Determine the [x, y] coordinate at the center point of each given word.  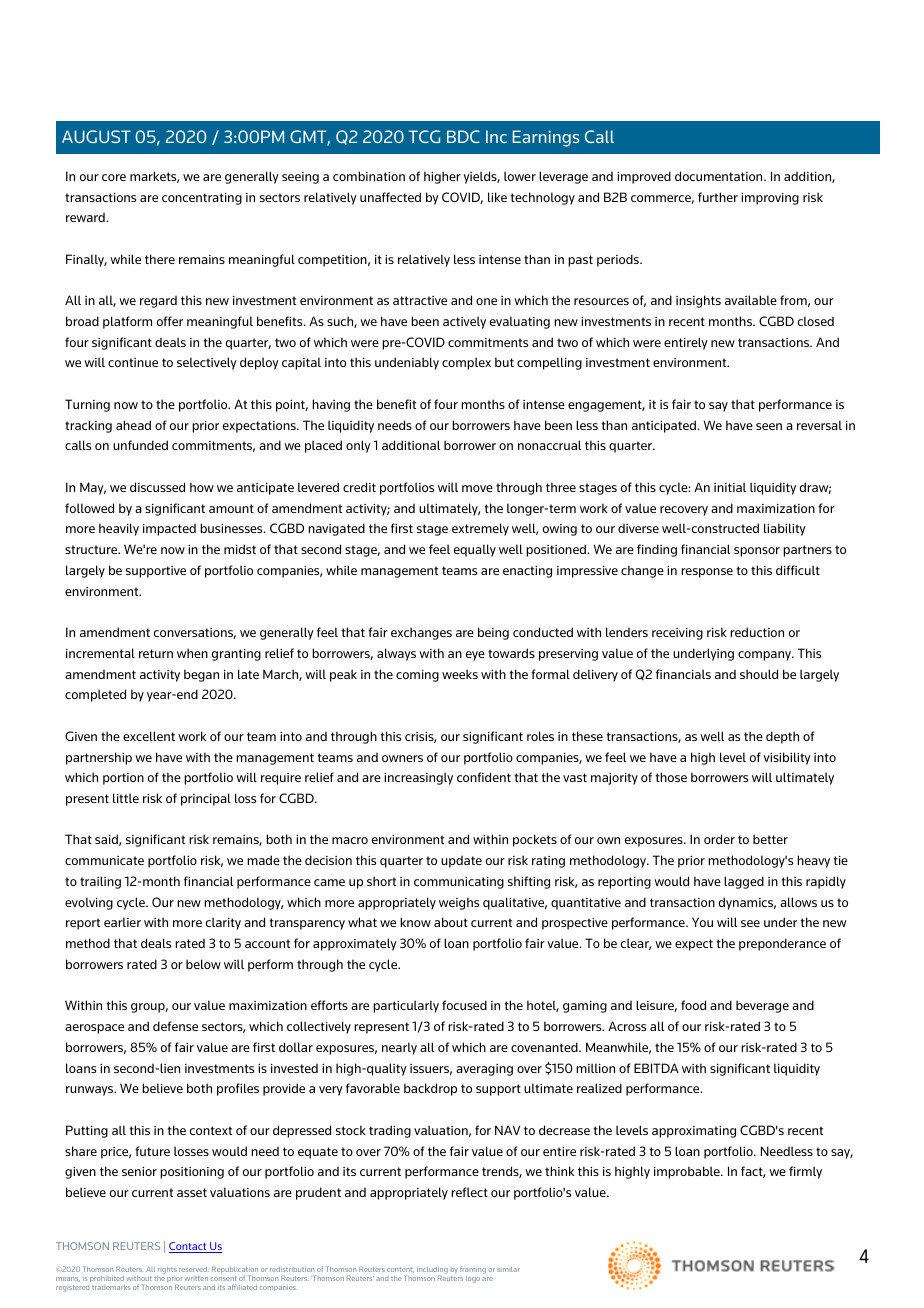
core [114, 177]
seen [769, 426]
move [477, 488]
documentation [720, 176]
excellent [149, 736]
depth [782, 737]
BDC [463, 136]
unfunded [140, 445]
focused [464, 1005]
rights [167, 1270]
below [203, 964]
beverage [762, 1006]
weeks [460, 674]
